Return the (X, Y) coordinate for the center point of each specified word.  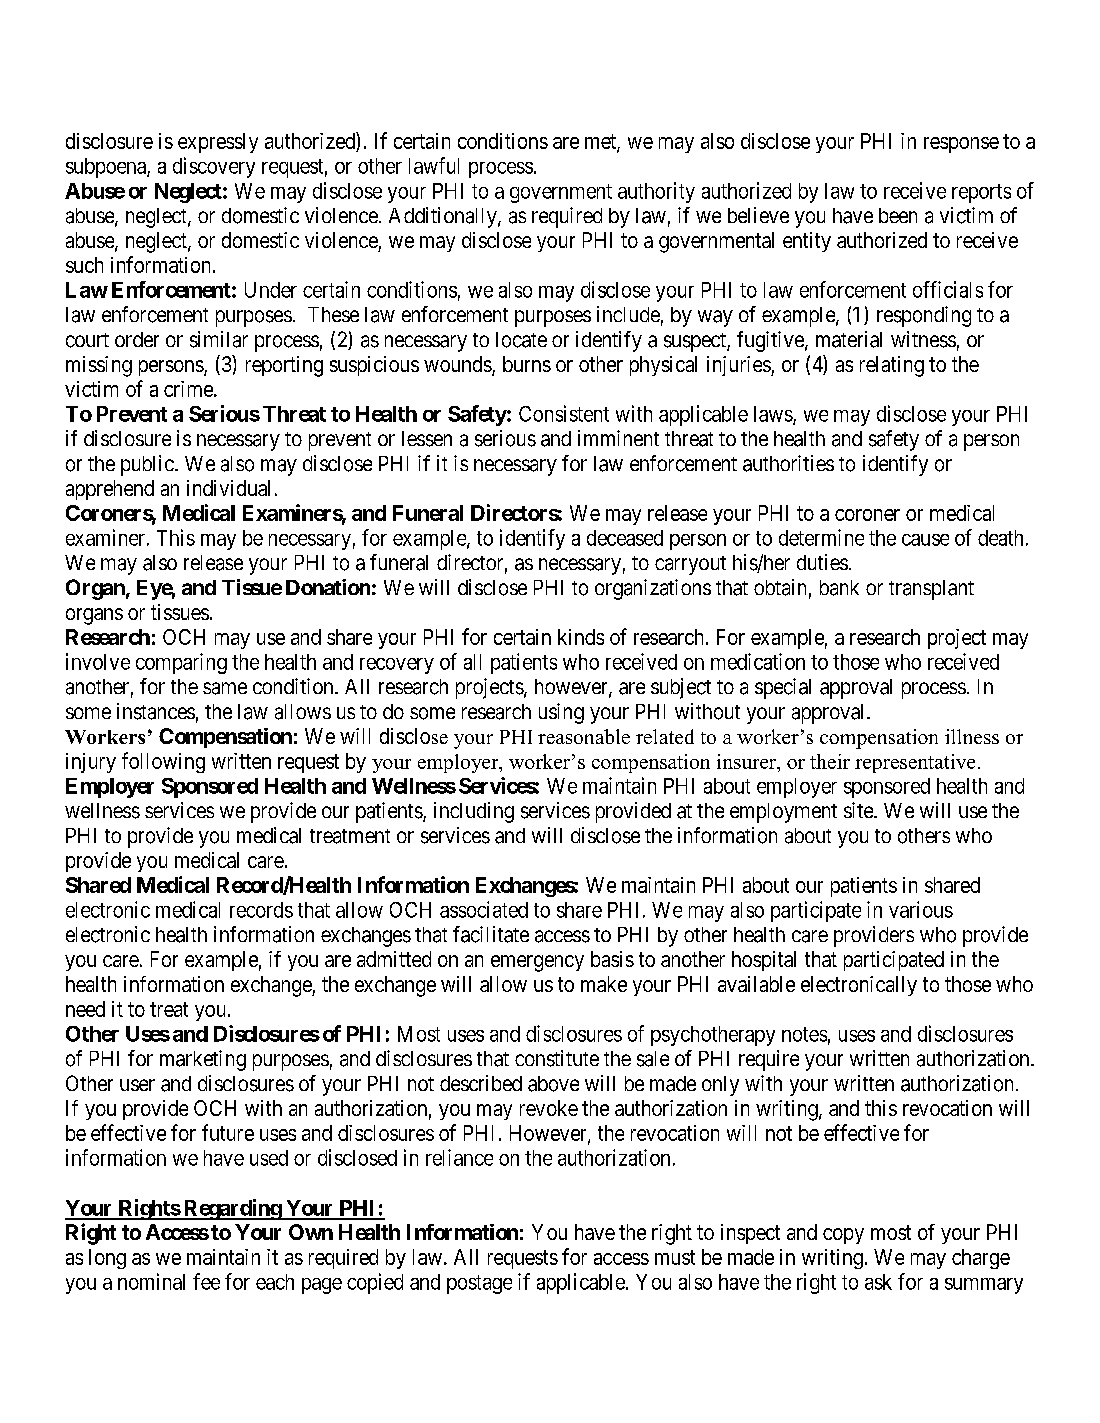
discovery (214, 167)
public (147, 465)
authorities (788, 463)
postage (479, 1284)
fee (206, 1281)
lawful (434, 165)
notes (804, 1034)
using (561, 713)
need (85, 1009)
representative (915, 763)
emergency (537, 963)
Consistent (564, 413)
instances (156, 711)
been (898, 215)
